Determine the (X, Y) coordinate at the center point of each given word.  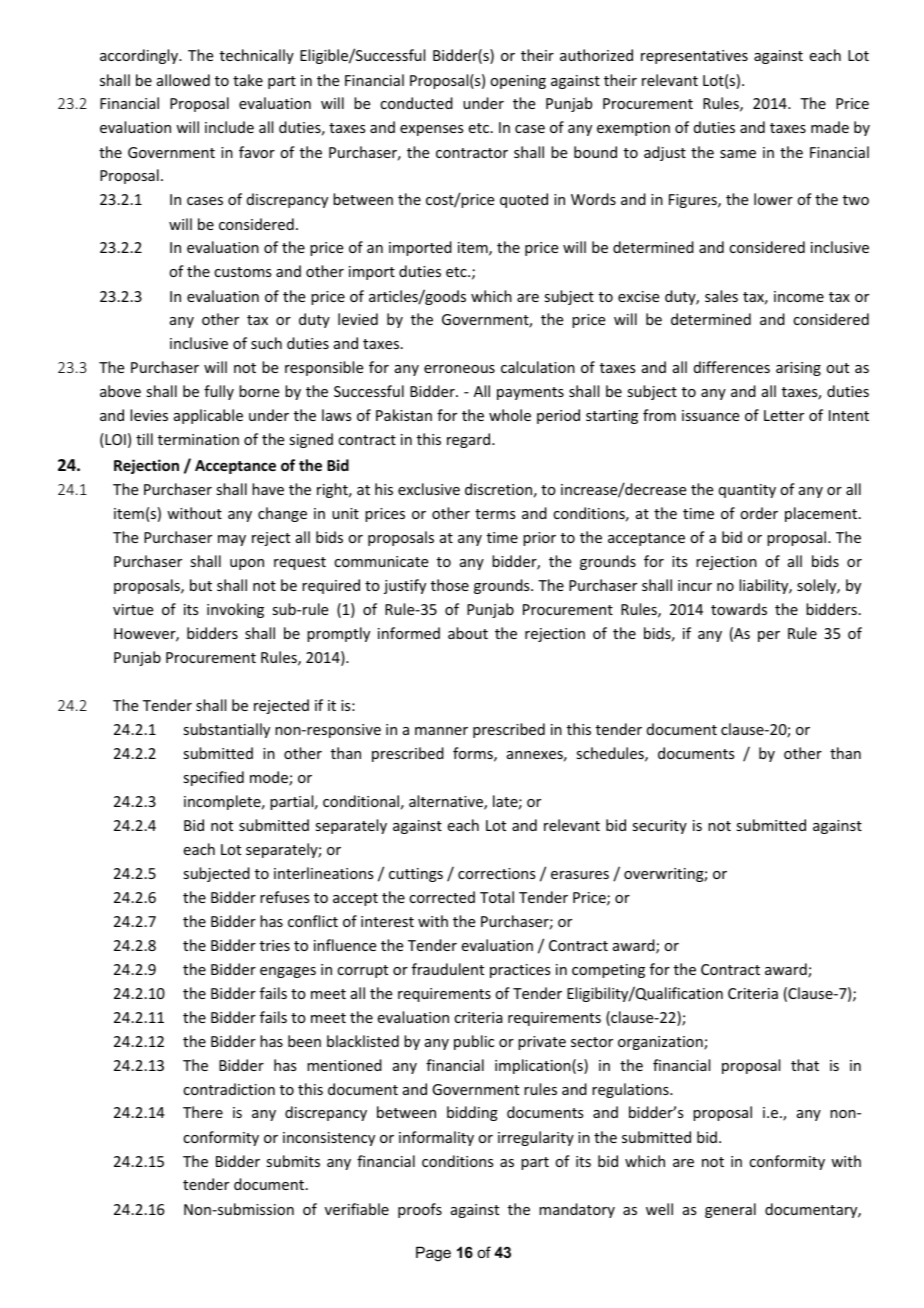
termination (198, 439)
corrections (496, 873)
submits (293, 1161)
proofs (420, 1210)
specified (213, 778)
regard (470, 440)
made (830, 127)
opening (518, 82)
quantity (747, 491)
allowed (183, 80)
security (659, 827)
